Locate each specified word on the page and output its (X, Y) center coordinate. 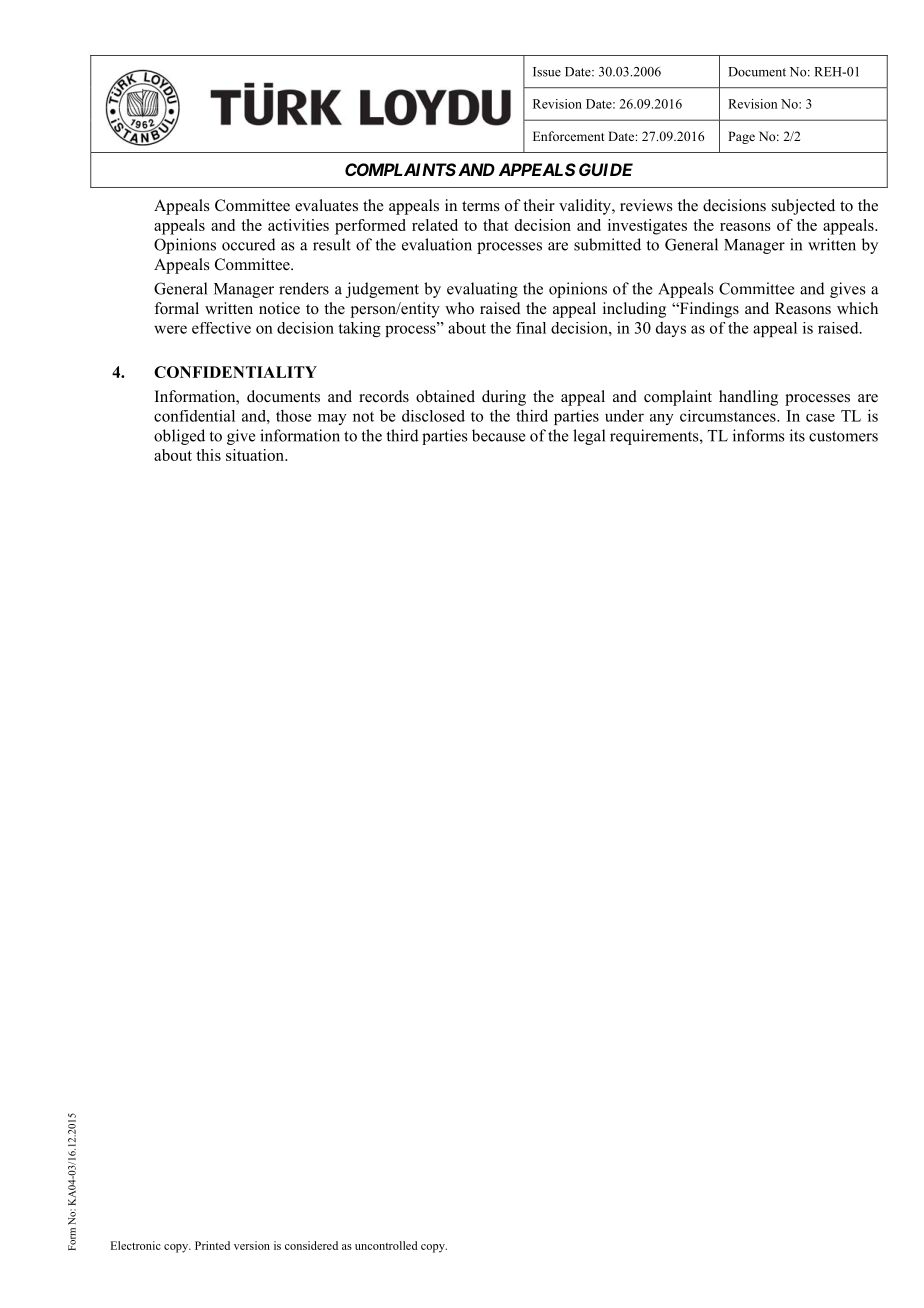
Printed (212, 1245)
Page (741, 137)
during (504, 398)
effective (221, 328)
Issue (547, 72)
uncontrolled (386, 1245)
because (498, 435)
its (797, 435)
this (208, 455)
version (252, 1245)
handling (748, 398)
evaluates (326, 205)
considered (311, 1245)
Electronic (136, 1245)
